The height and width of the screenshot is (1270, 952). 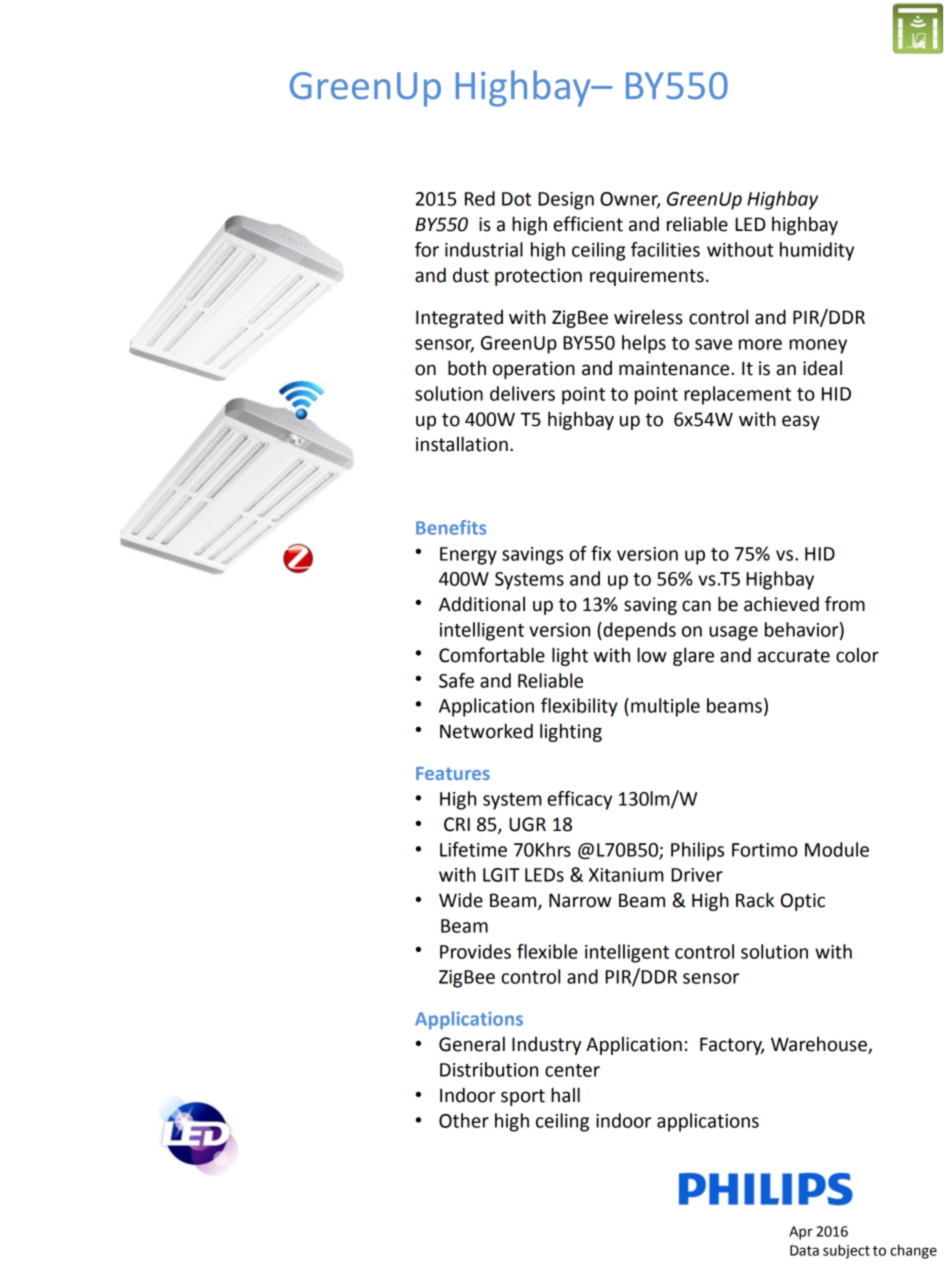 I want to click on humidity, so click(x=817, y=251).
